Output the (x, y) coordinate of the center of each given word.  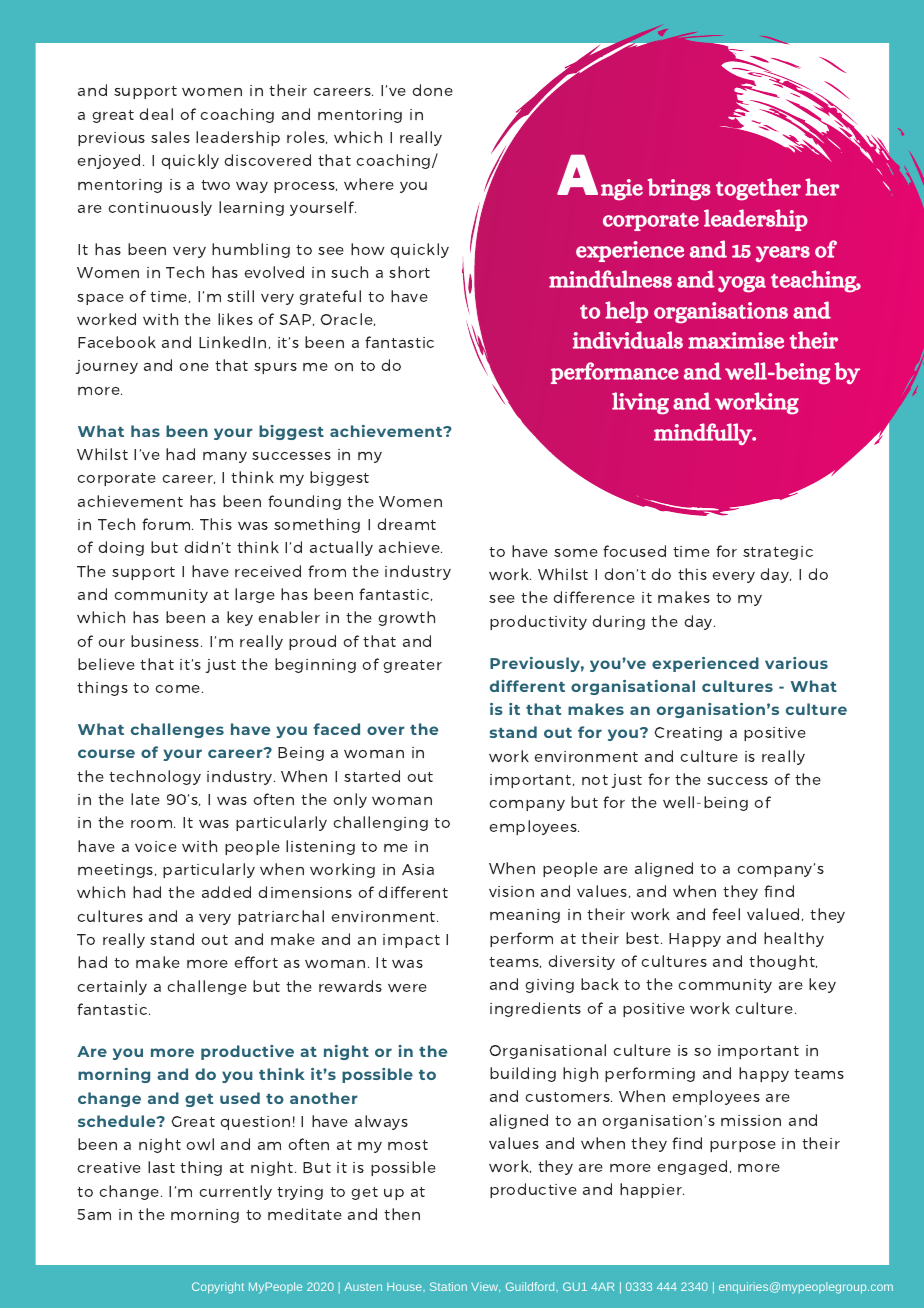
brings (679, 189)
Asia (418, 869)
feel (726, 914)
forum (167, 524)
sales (170, 137)
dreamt (406, 524)
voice (156, 846)
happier (652, 1190)
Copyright (218, 1288)
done (432, 90)
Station (448, 1286)
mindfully (704, 434)
